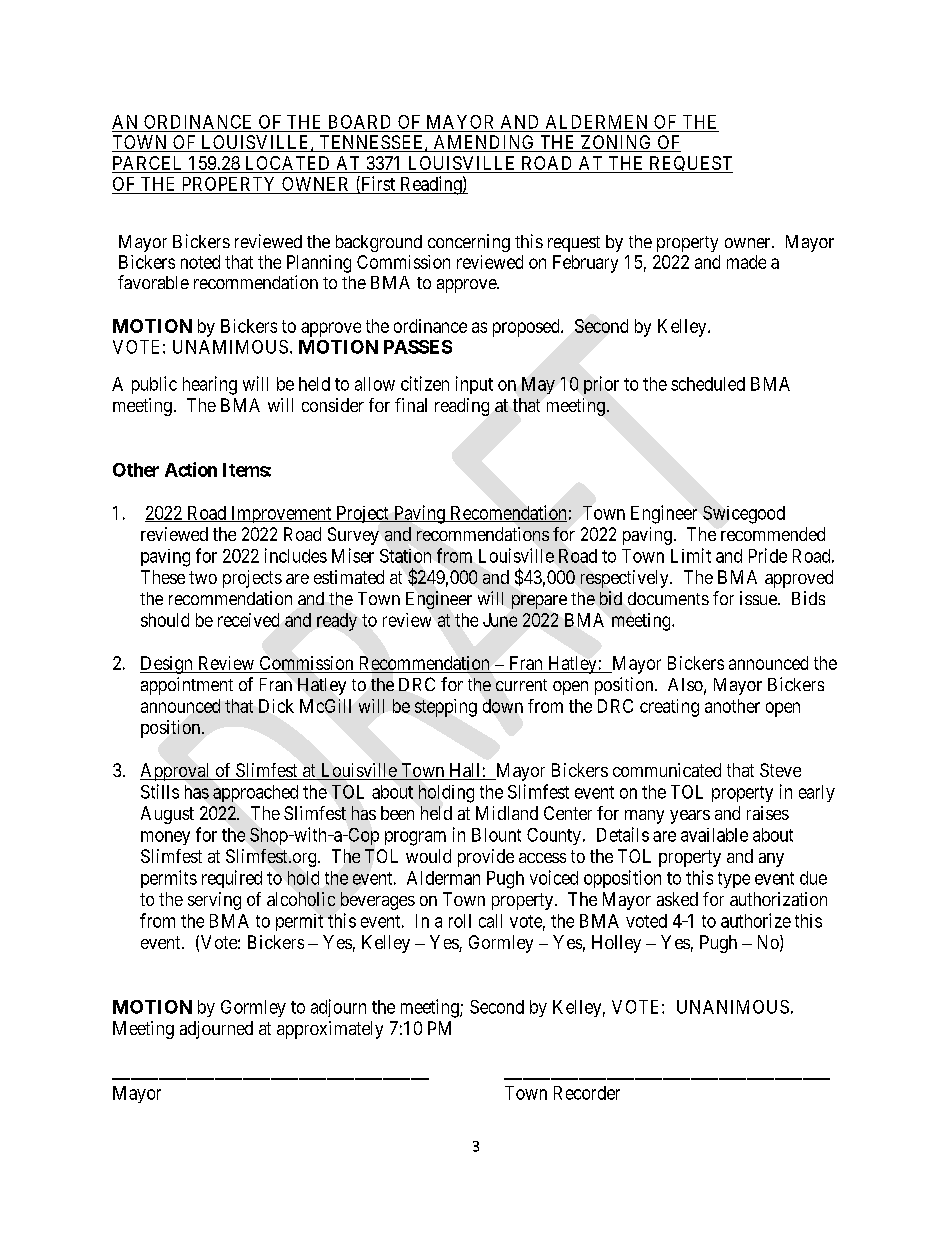 The width and height of the image is (952, 1233). What do you see at coordinates (484, 143) in the image?
I see `AMENDING` at bounding box center [484, 143].
